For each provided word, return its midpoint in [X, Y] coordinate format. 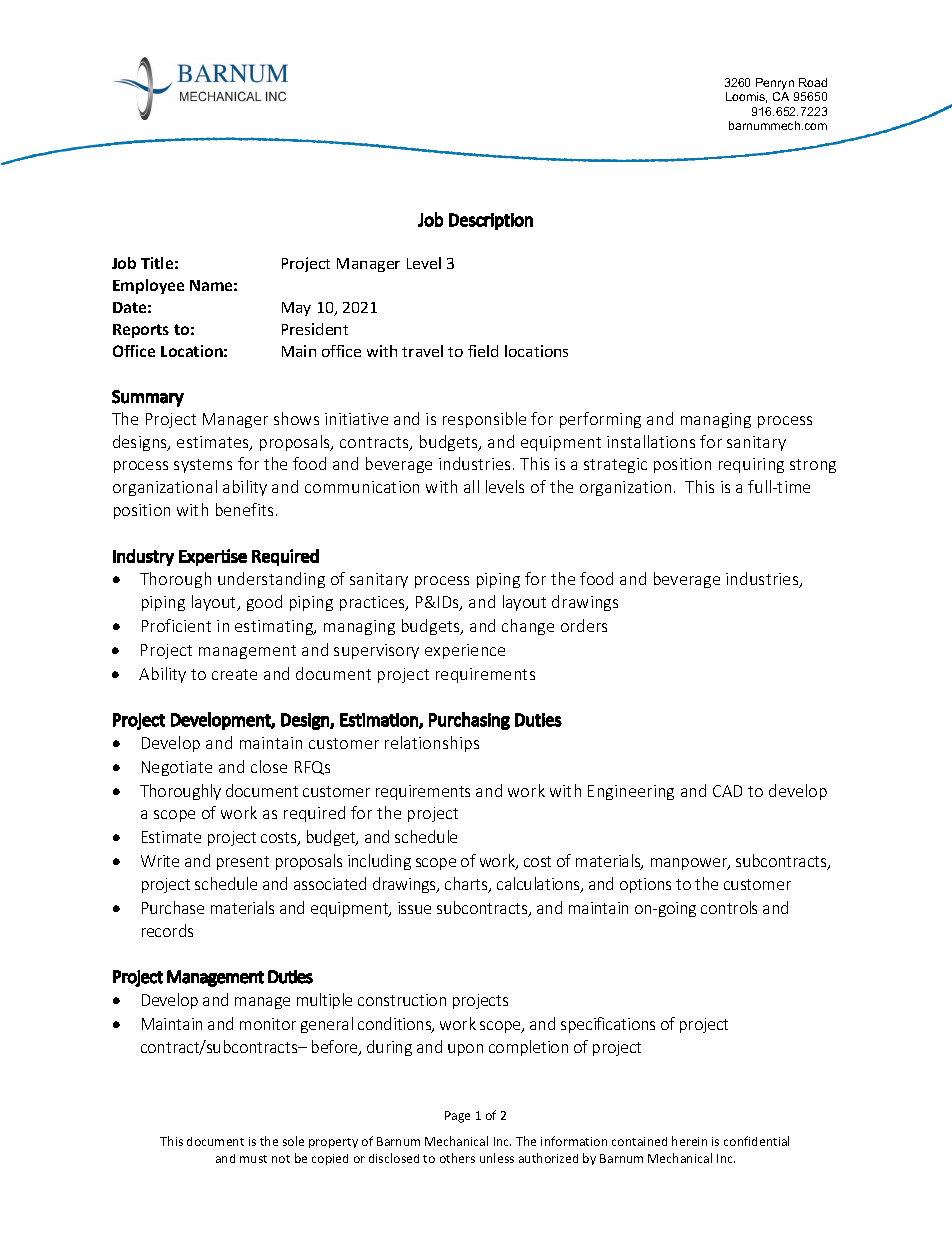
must [253, 1159]
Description [491, 221]
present [243, 863]
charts [467, 885]
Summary [148, 398]
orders [584, 625]
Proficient [176, 625]
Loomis [746, 97]
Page [457, 1117]
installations [651, 441]
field [483, 351]
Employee [148, 286]
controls [729, 907]
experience [465, 651]
